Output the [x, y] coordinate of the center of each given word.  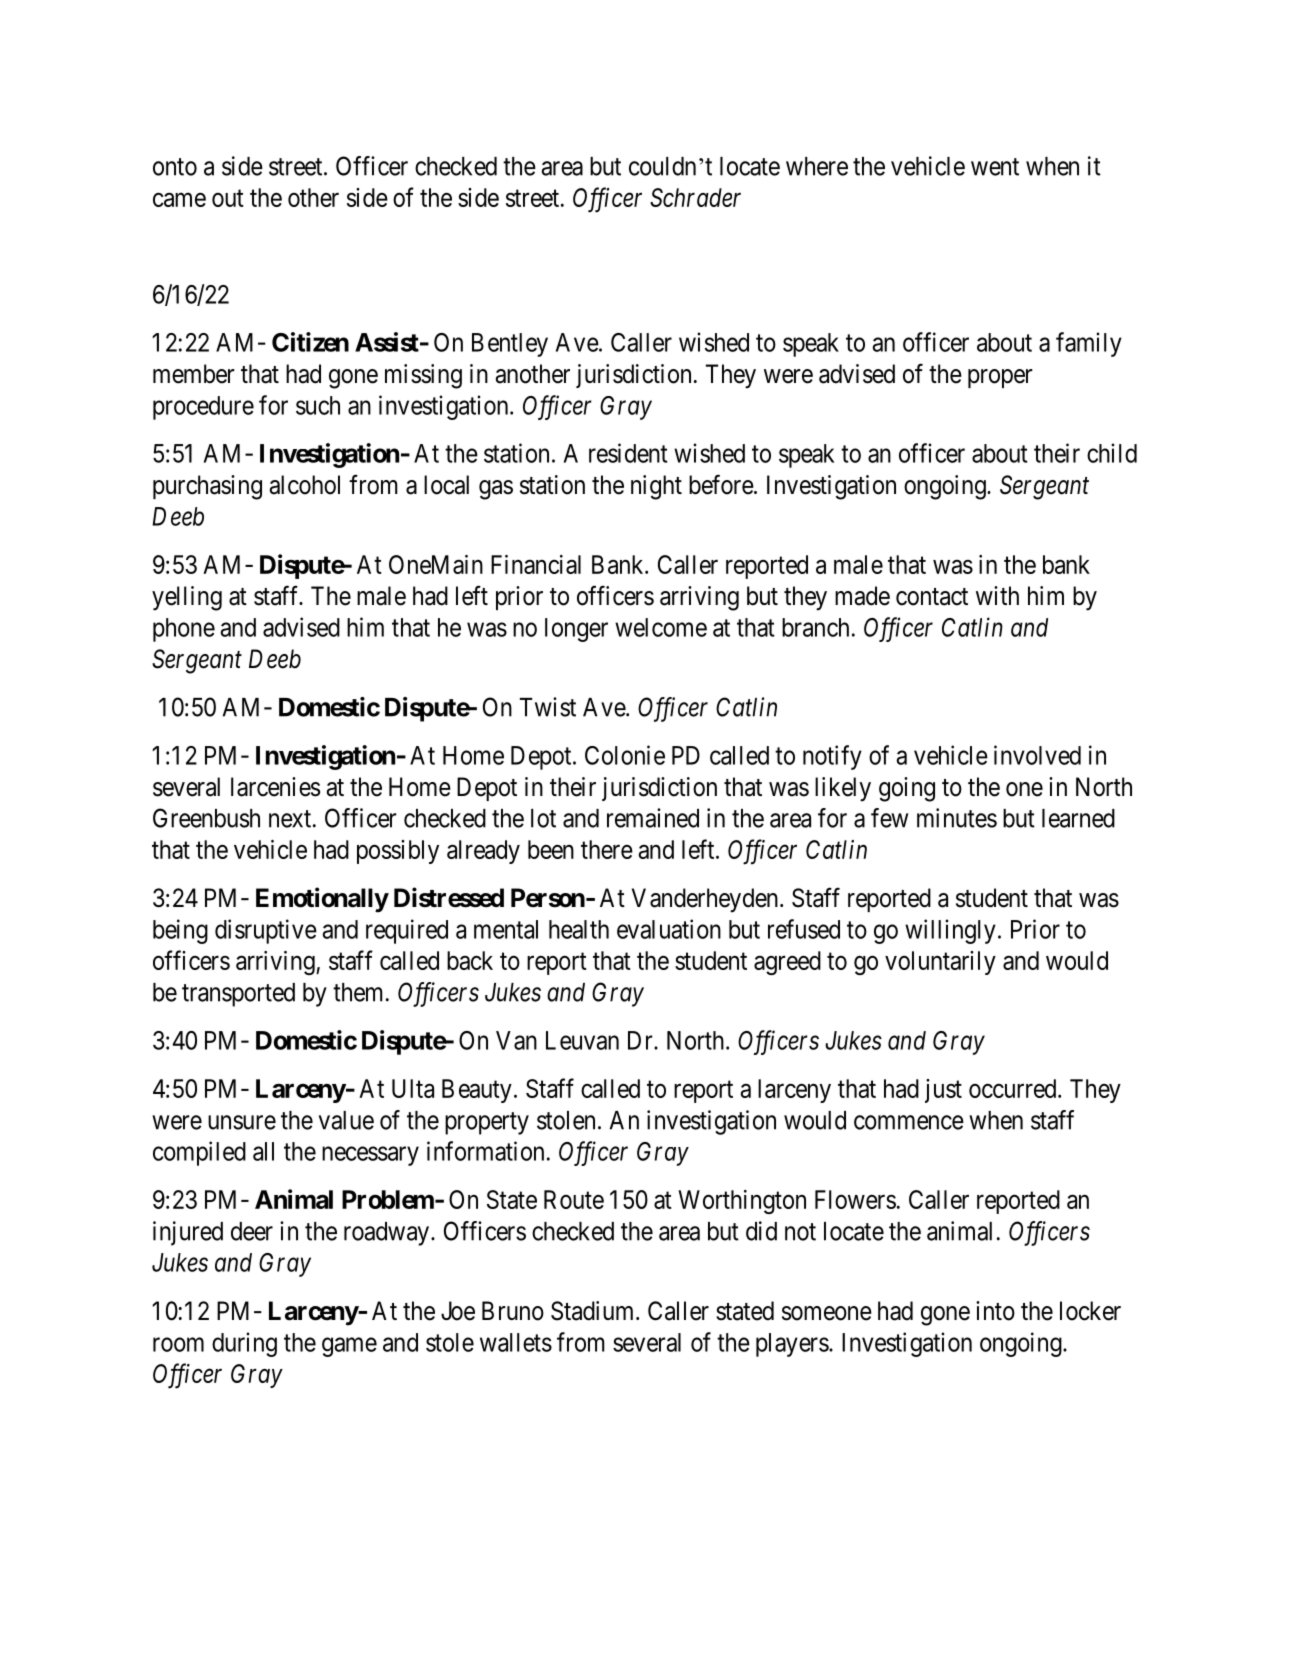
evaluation [669, 929]
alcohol [305, 485]
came [179, 200]
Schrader [695, 197]
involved [1037, 755]
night [656, 487]
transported [238, 995]
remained [653, 818]
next [291, 819]
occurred [1014, 1088]
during [244, 1344]
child [1112, 453]
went [995, 167]
